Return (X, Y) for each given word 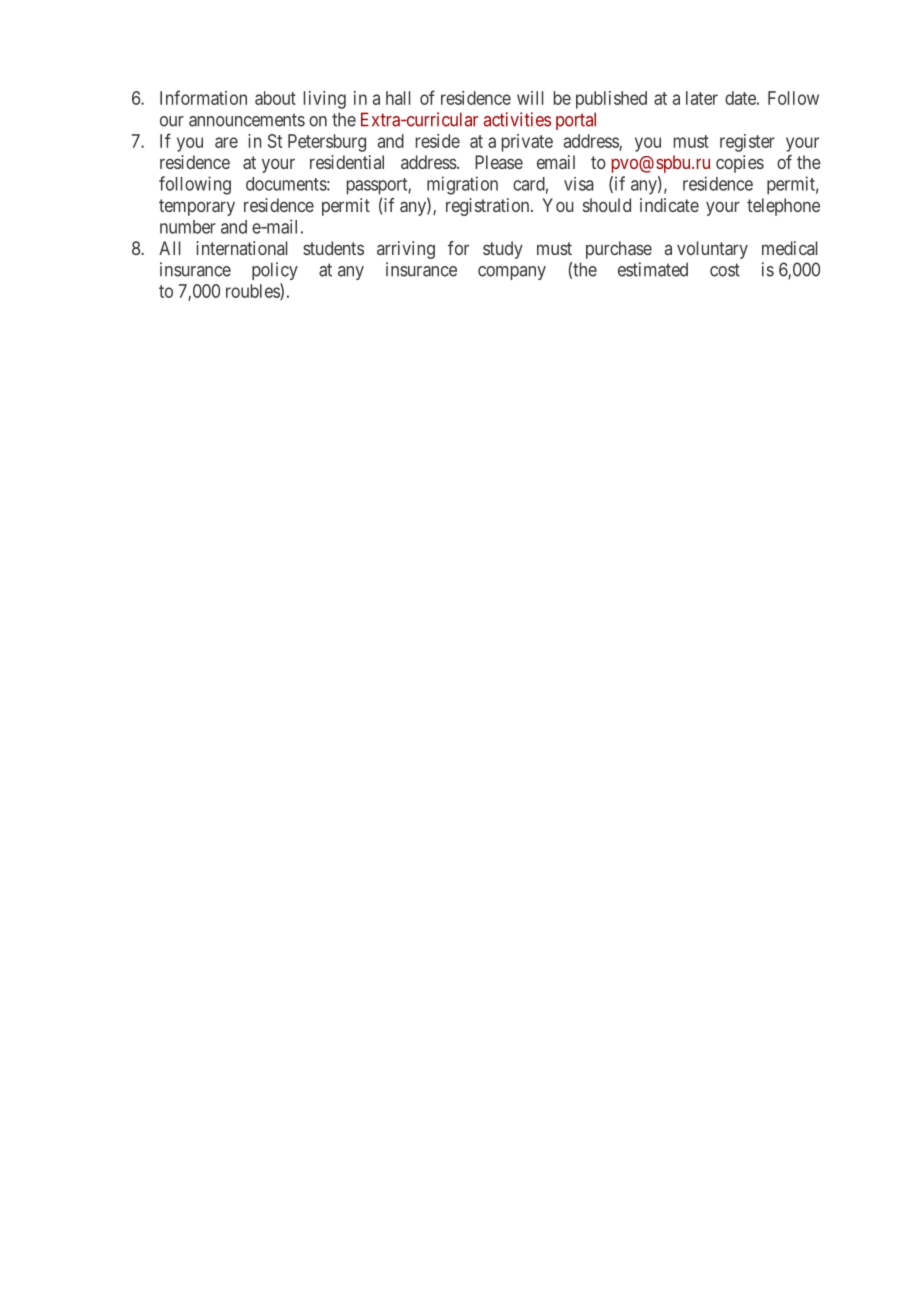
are (226, 142)
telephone (783, 207)
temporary (197, 207)
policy (275, 271)
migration (462, 185)
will (530, 98)
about (275, 98)
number (188, 227)
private (527, 143)
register (747, 143)
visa (579, 184)
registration (489, 207)
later (702, 98)
